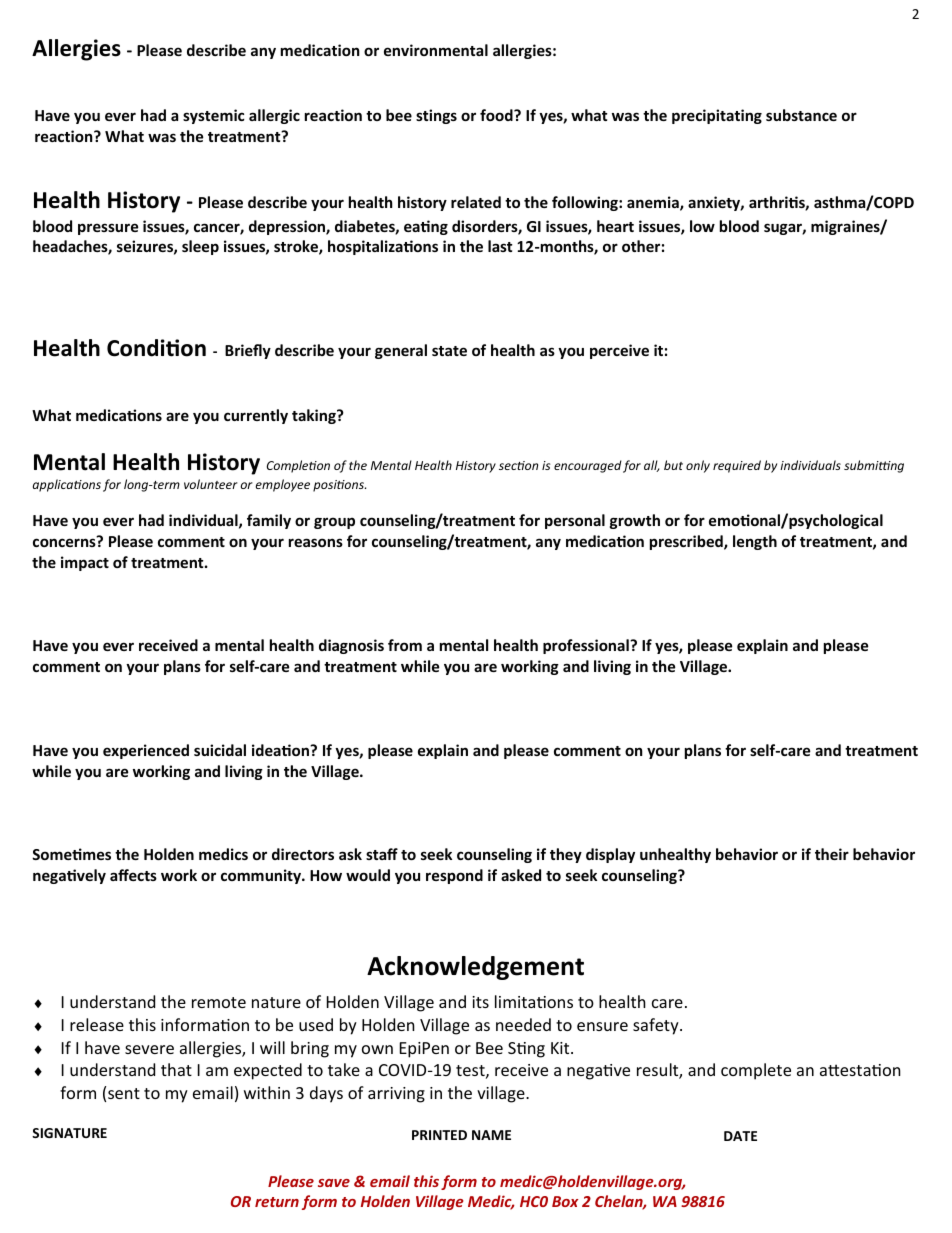 This screenshot has height=1233, width=952. Describe the element at coordinates (801, 115) in the screenshot. I see `substance` at that location.
